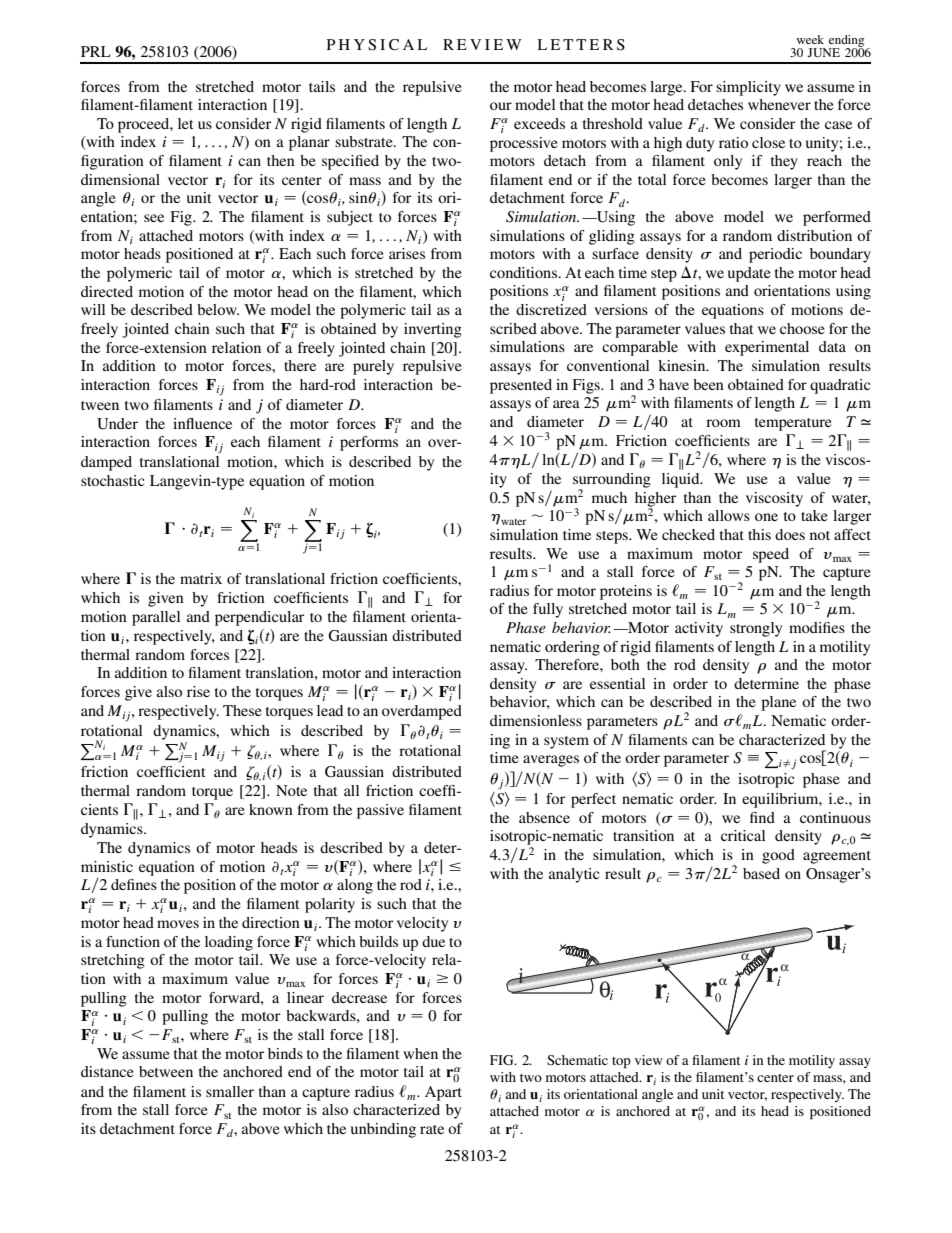 The height and width of the document is (1233, 952). Describe the element at coordinates (218, 309) in the document. I see `below` at that location.
